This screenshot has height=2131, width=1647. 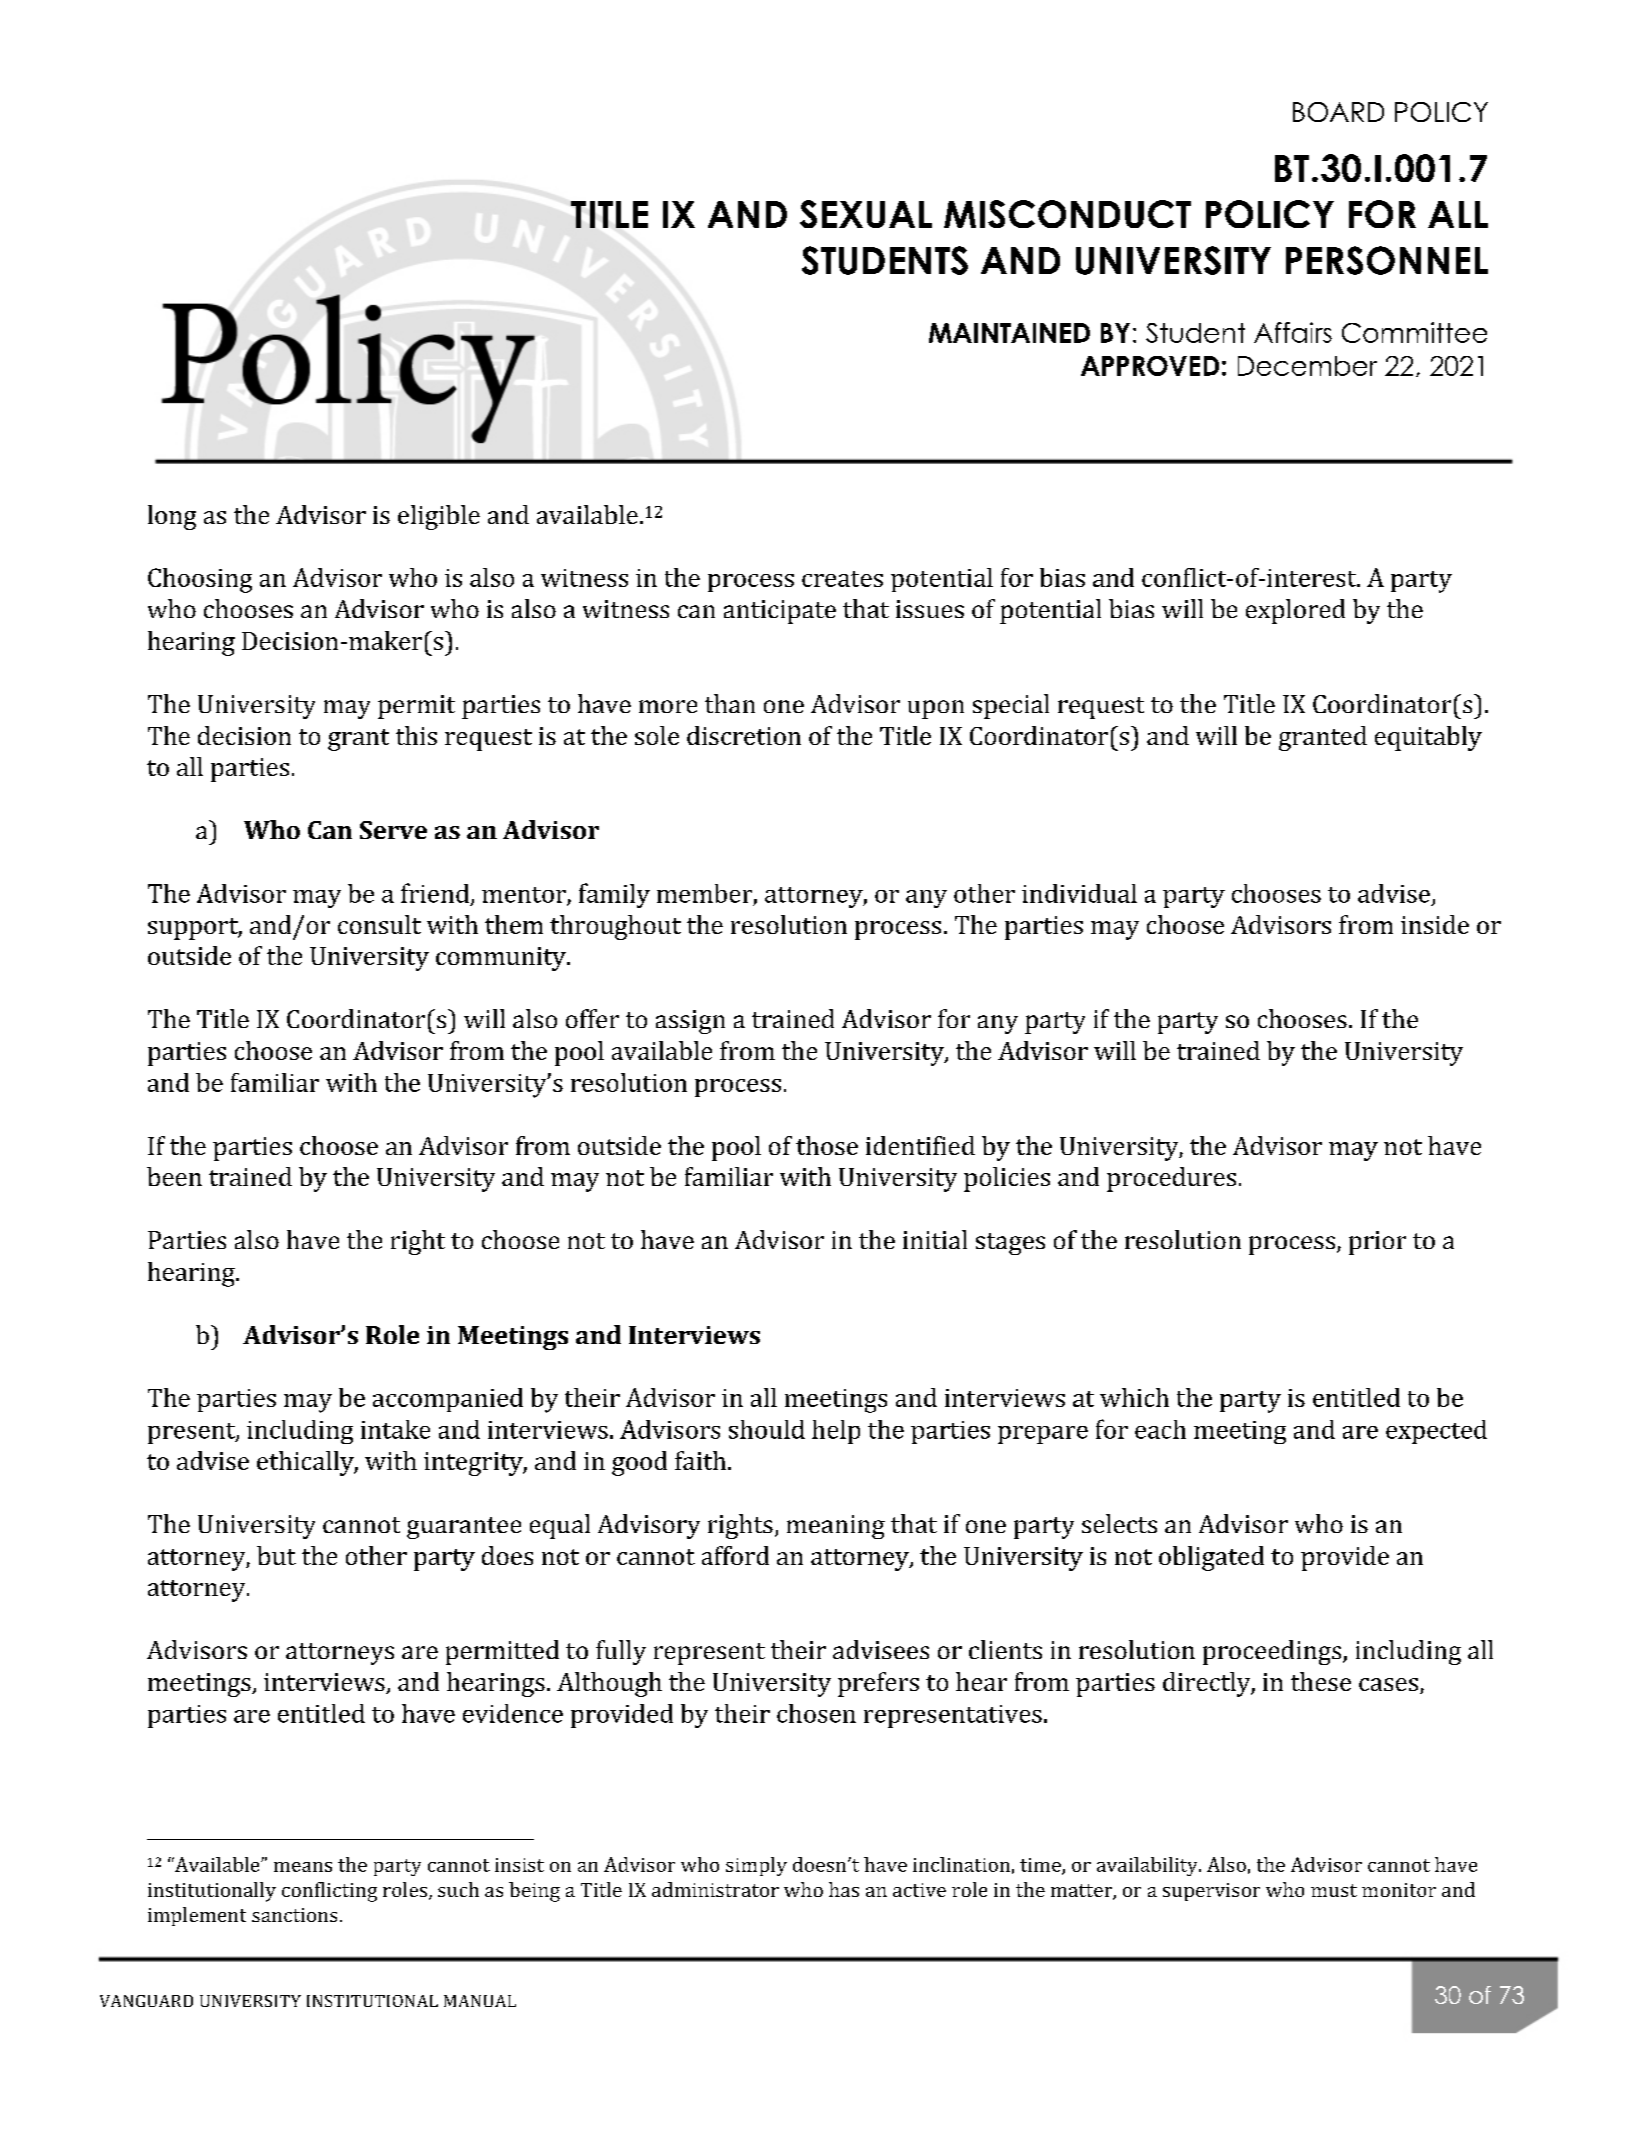 I want to click on assign, so click(x=690, y=1022).
